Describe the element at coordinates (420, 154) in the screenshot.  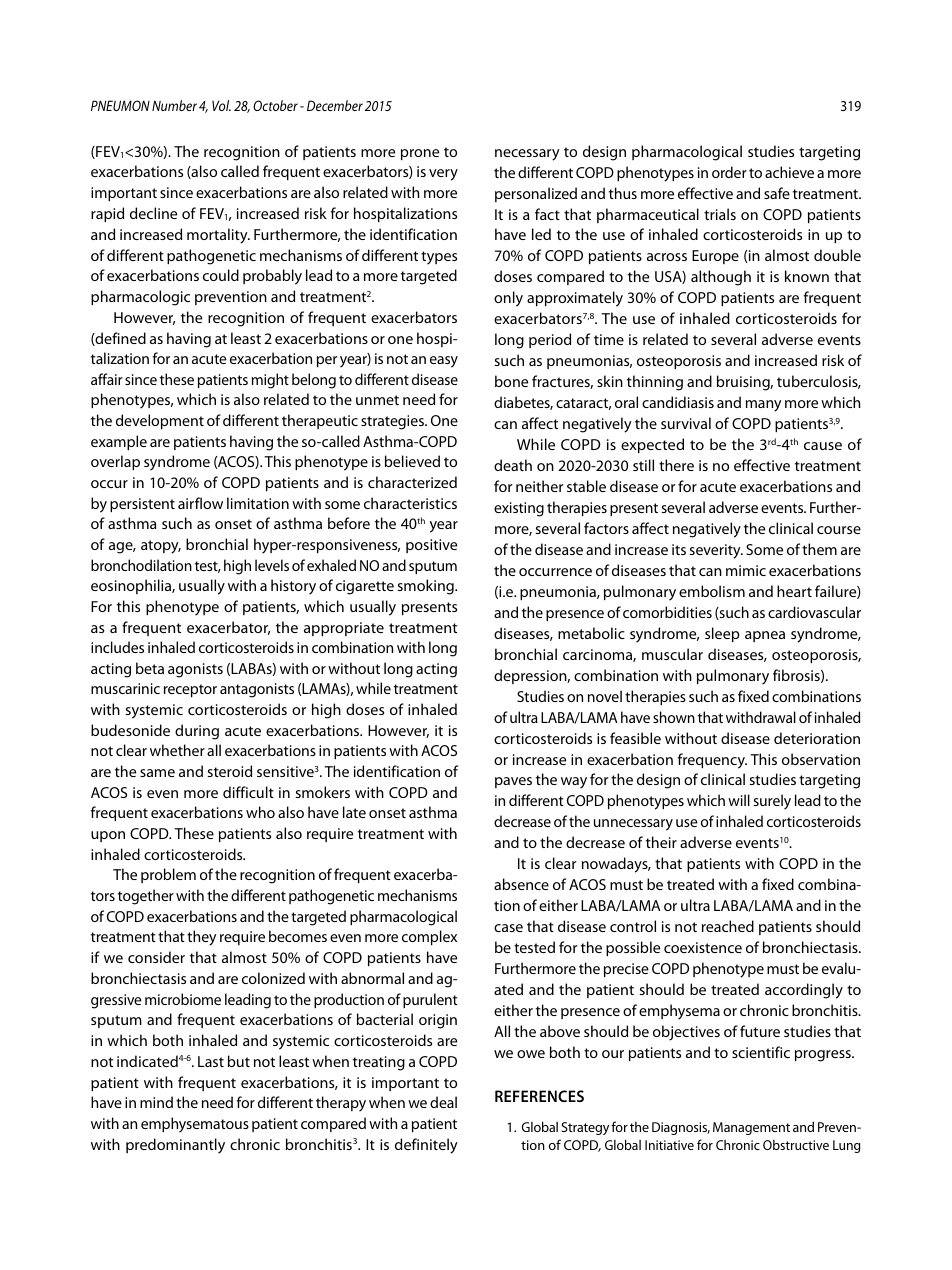
I see `prone` at that location.
